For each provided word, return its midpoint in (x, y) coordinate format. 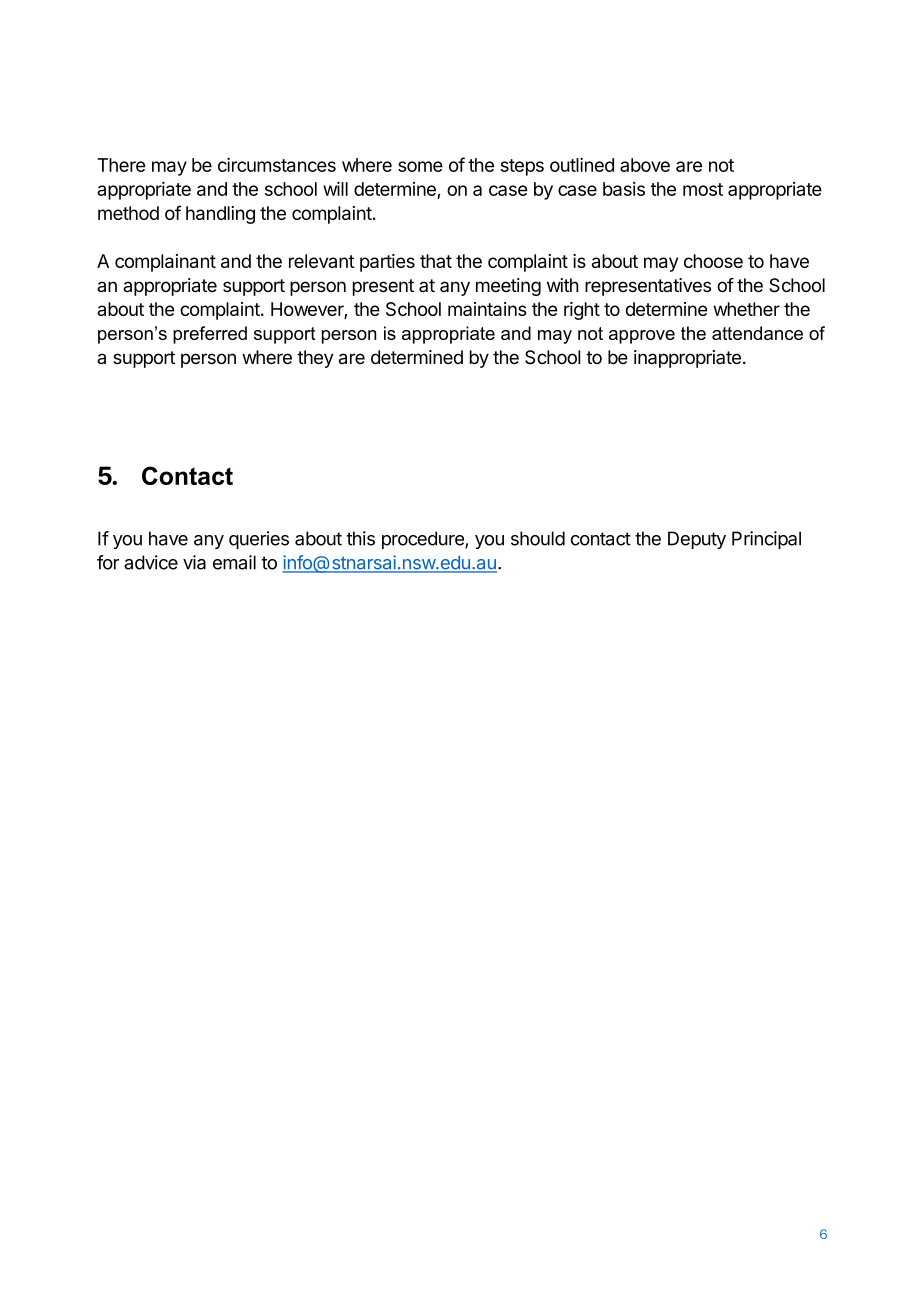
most (703, 189)
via (194, 562)
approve (642, 337)
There (121, 165)
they (315, 359)
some (420, 166)
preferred (210, 335)
